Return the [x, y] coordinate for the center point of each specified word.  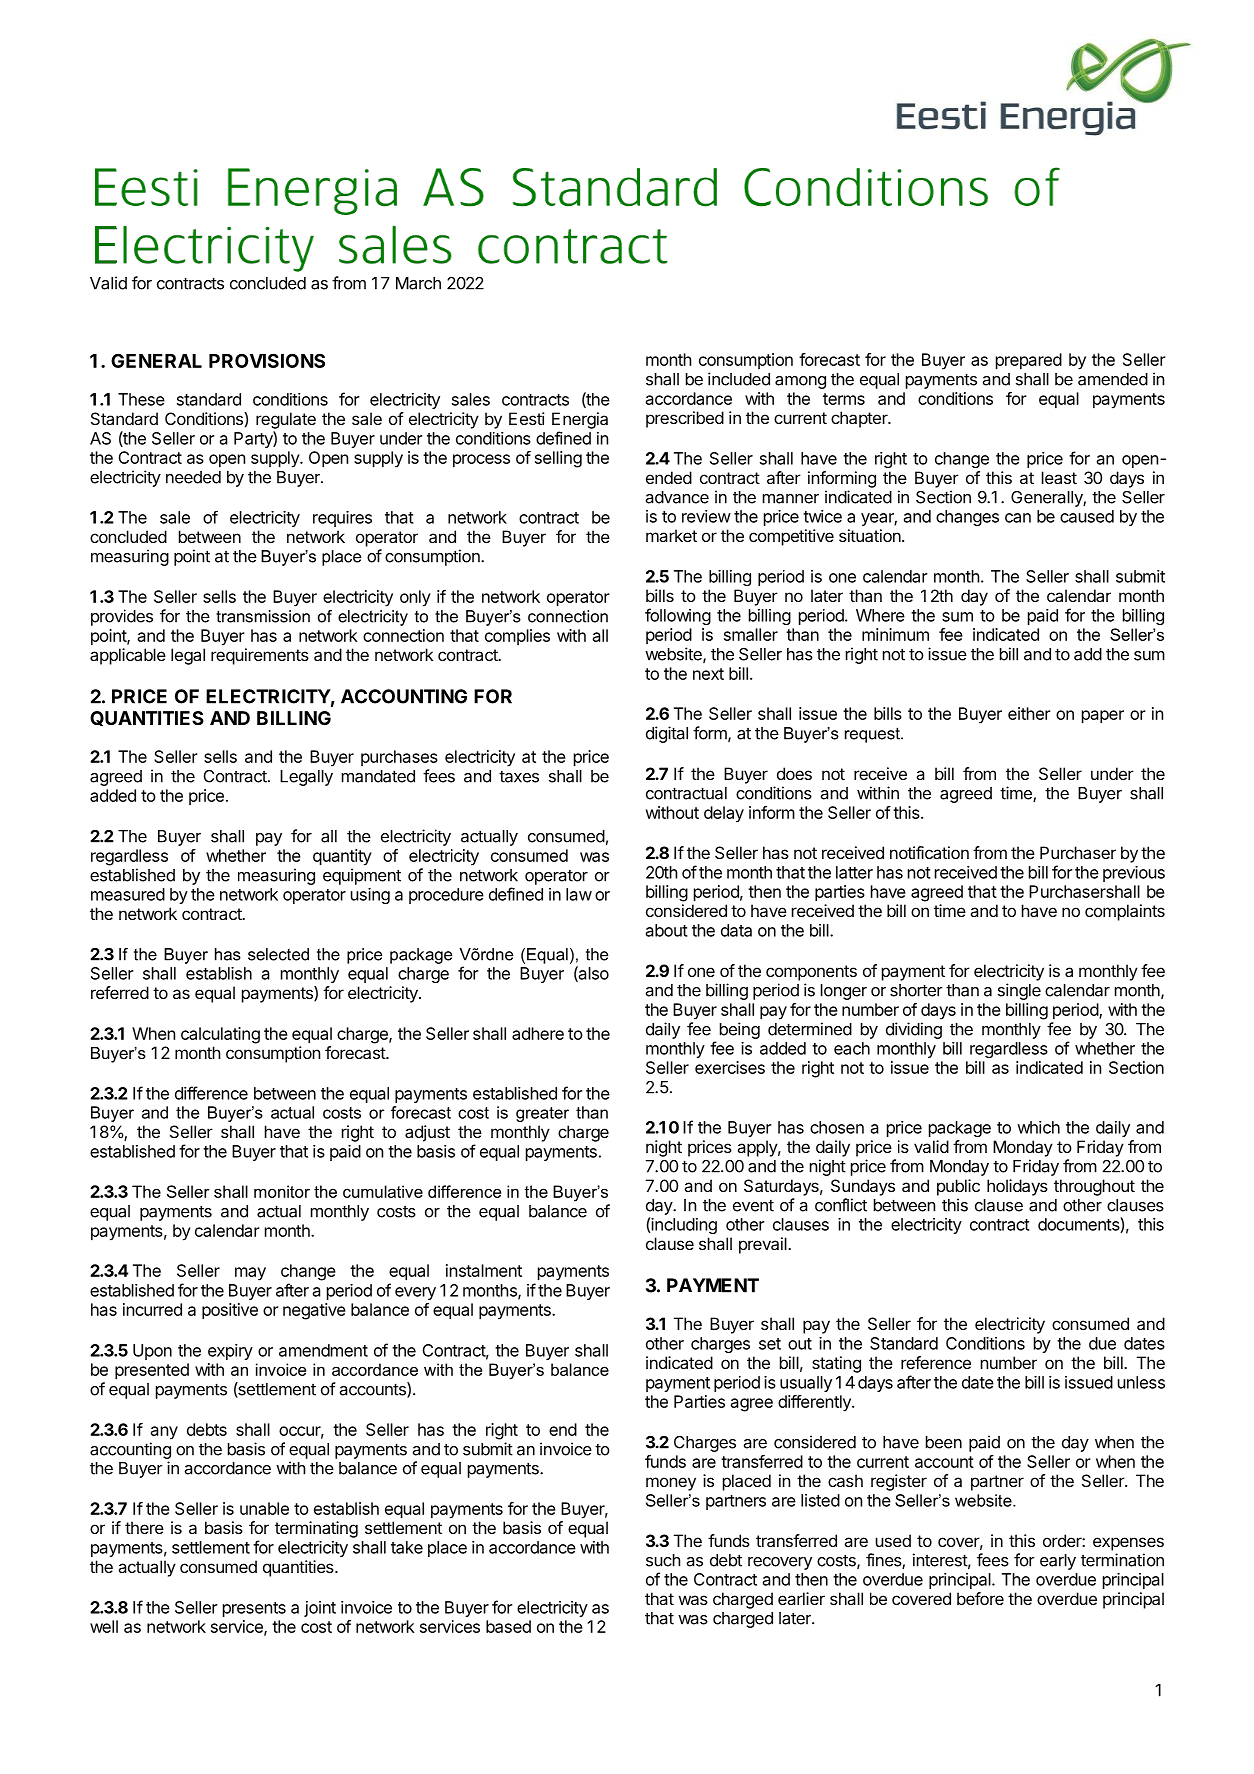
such [663, 1560]
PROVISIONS [267, 360]
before [980, 1598]
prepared [1029, 361]
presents [254, 1609]
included [739, 379]
